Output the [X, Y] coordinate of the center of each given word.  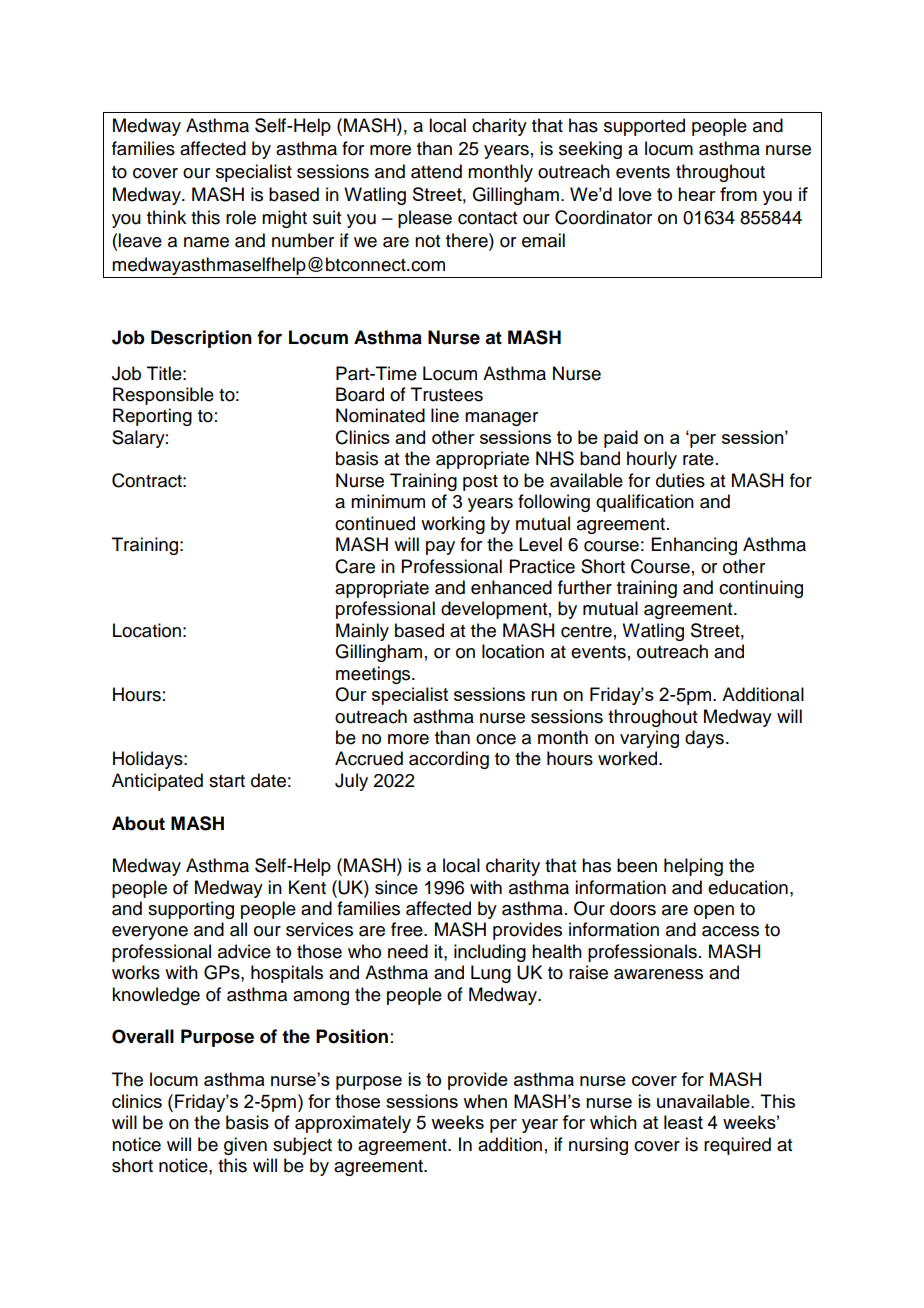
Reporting [152, 417]
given [245, 1146]
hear [697, 194]
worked [629, 758]
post [480, 483]
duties [680, 480]
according [449, 760]
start [227, 781]
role [241, 217]
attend [436, 171]
